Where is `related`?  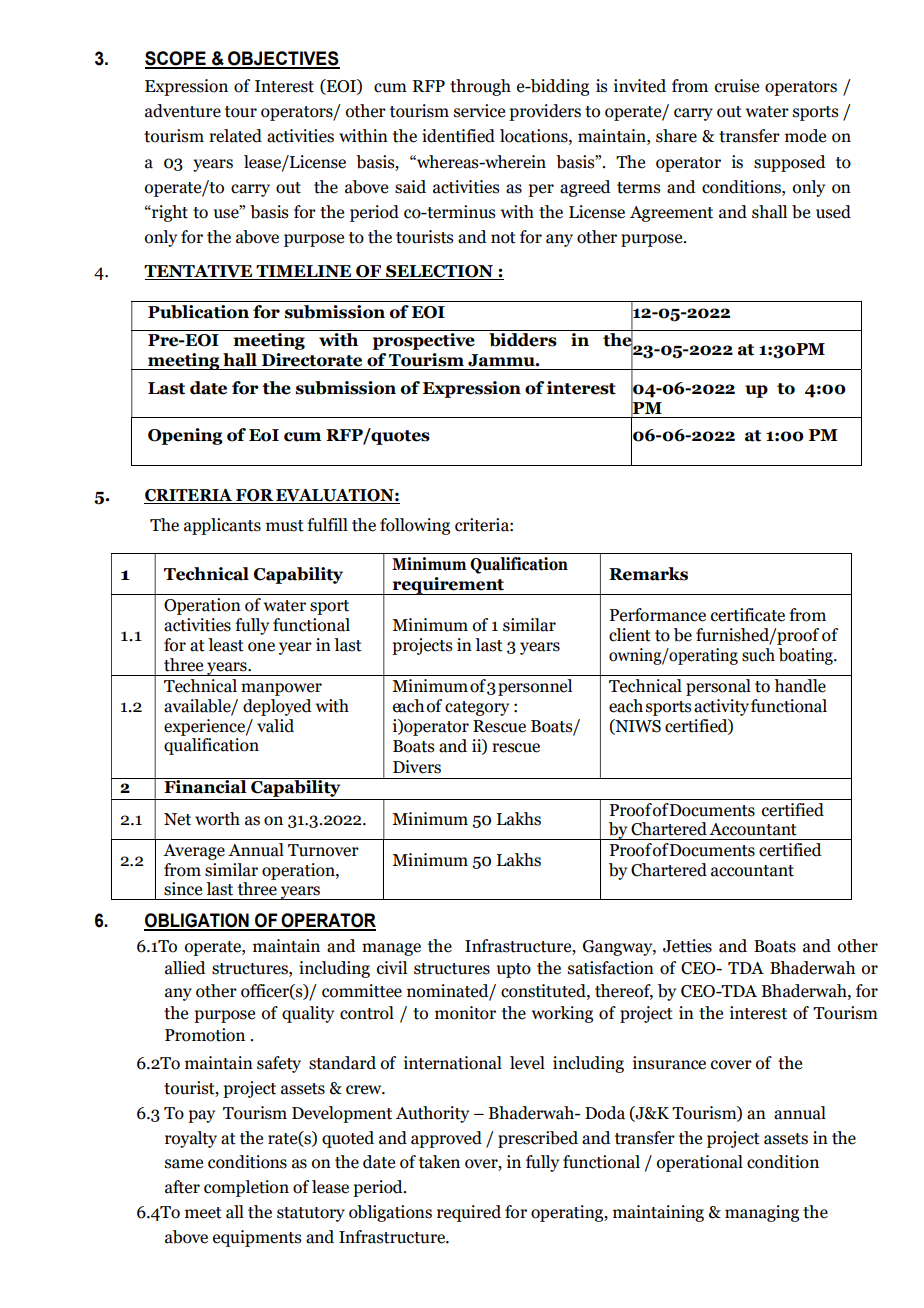
related is located at coordinates (235, 136).
